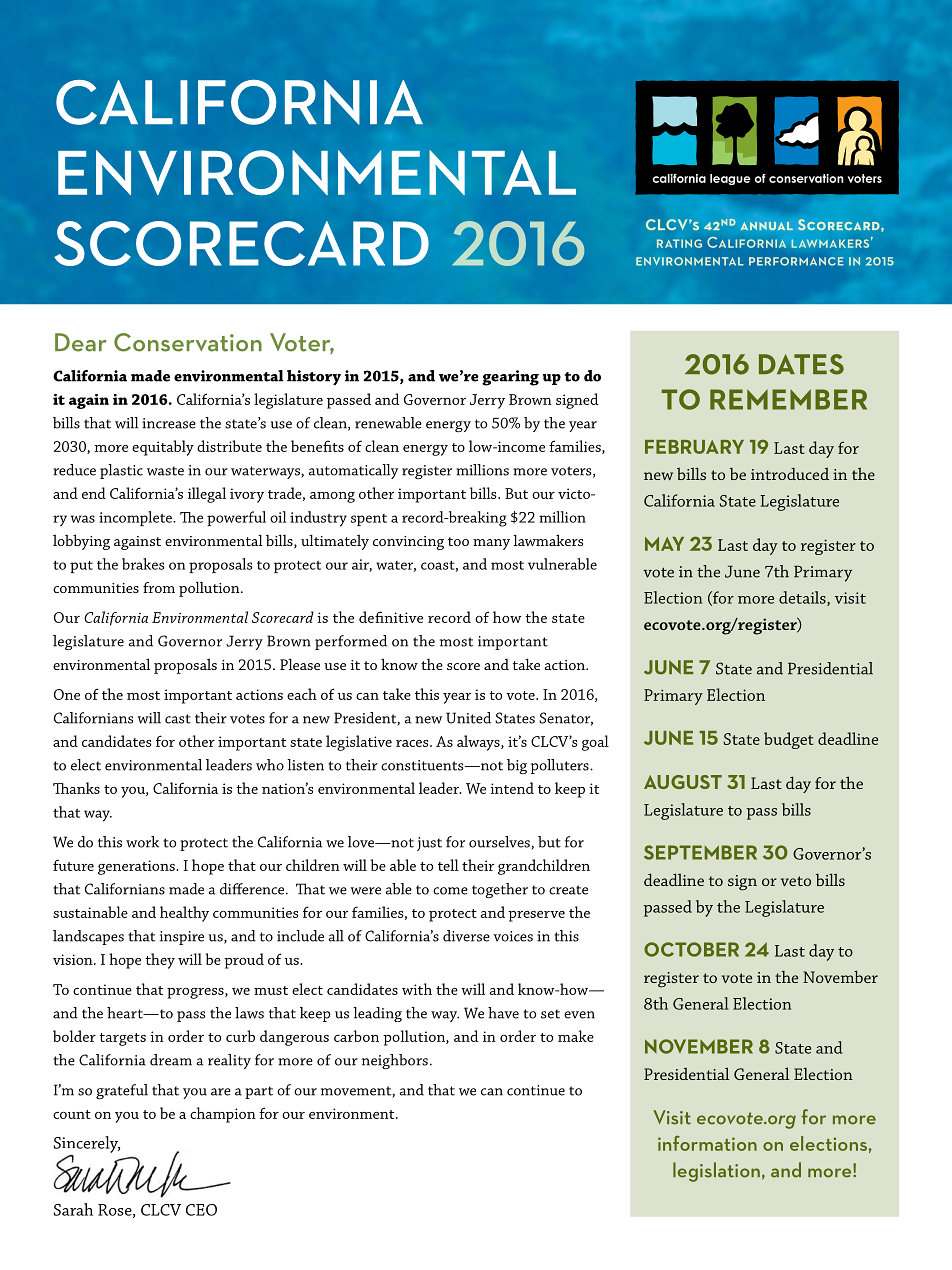  Describe the element at coordinates (201, 1210) in the screenshot. I see `CEO` at that location.
